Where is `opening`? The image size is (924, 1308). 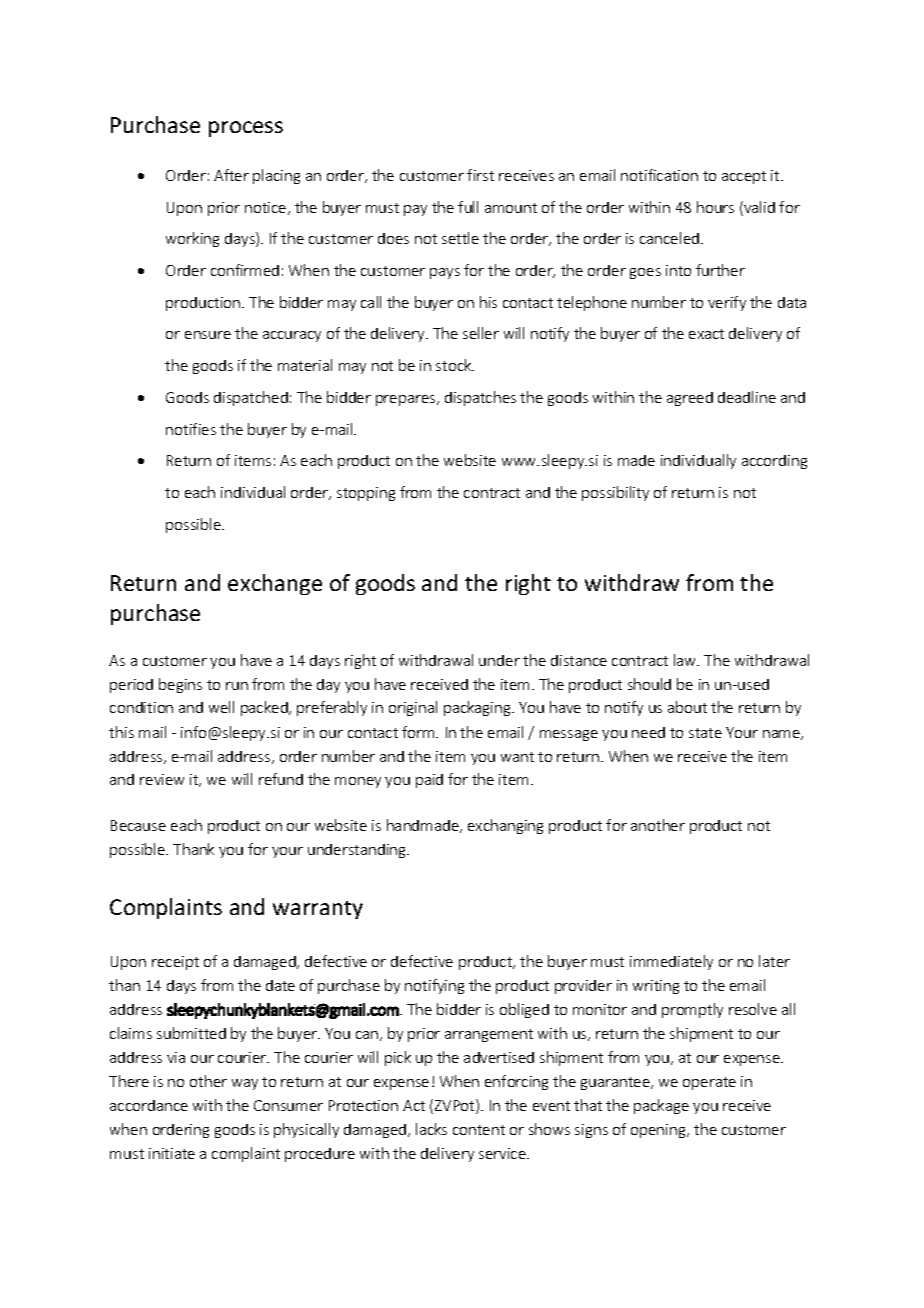
opening is located at coordinates (659, 1131).
